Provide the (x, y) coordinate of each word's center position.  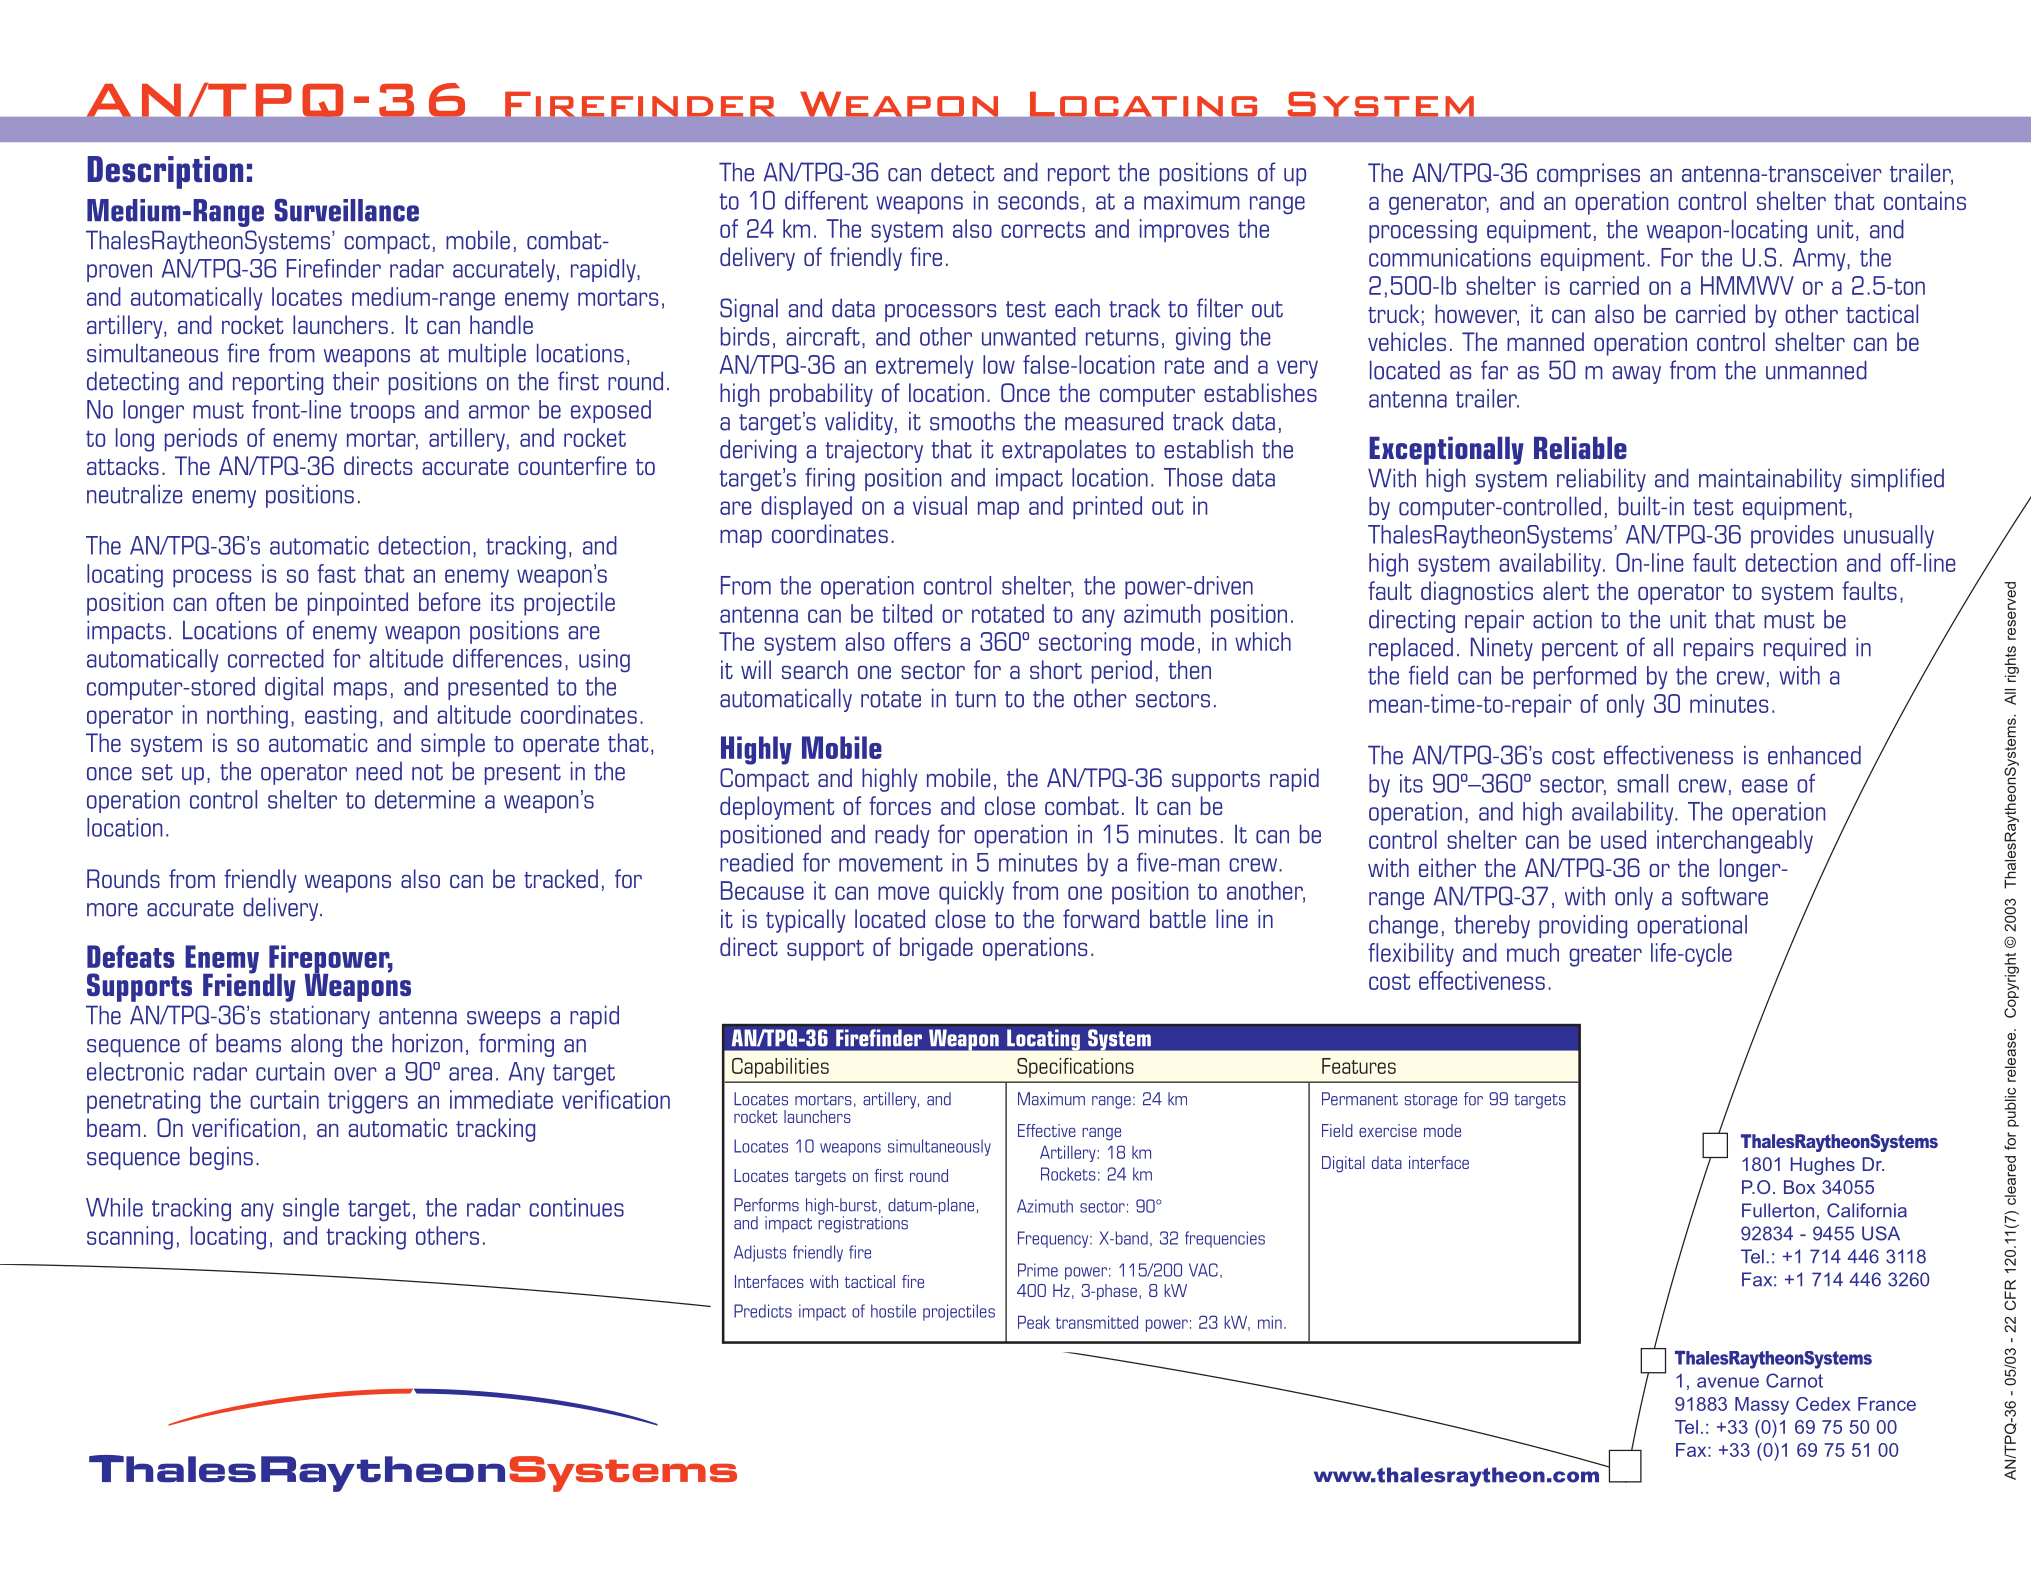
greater (1605, 956)
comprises (1588, 175)
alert (1566, 590)
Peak (1034, 1322)
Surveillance (347, 210)
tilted (907, 613)
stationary (320, 1017)
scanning (130, 1238)
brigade (936, 949)
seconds (1038, 200)
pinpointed (358, 604)
